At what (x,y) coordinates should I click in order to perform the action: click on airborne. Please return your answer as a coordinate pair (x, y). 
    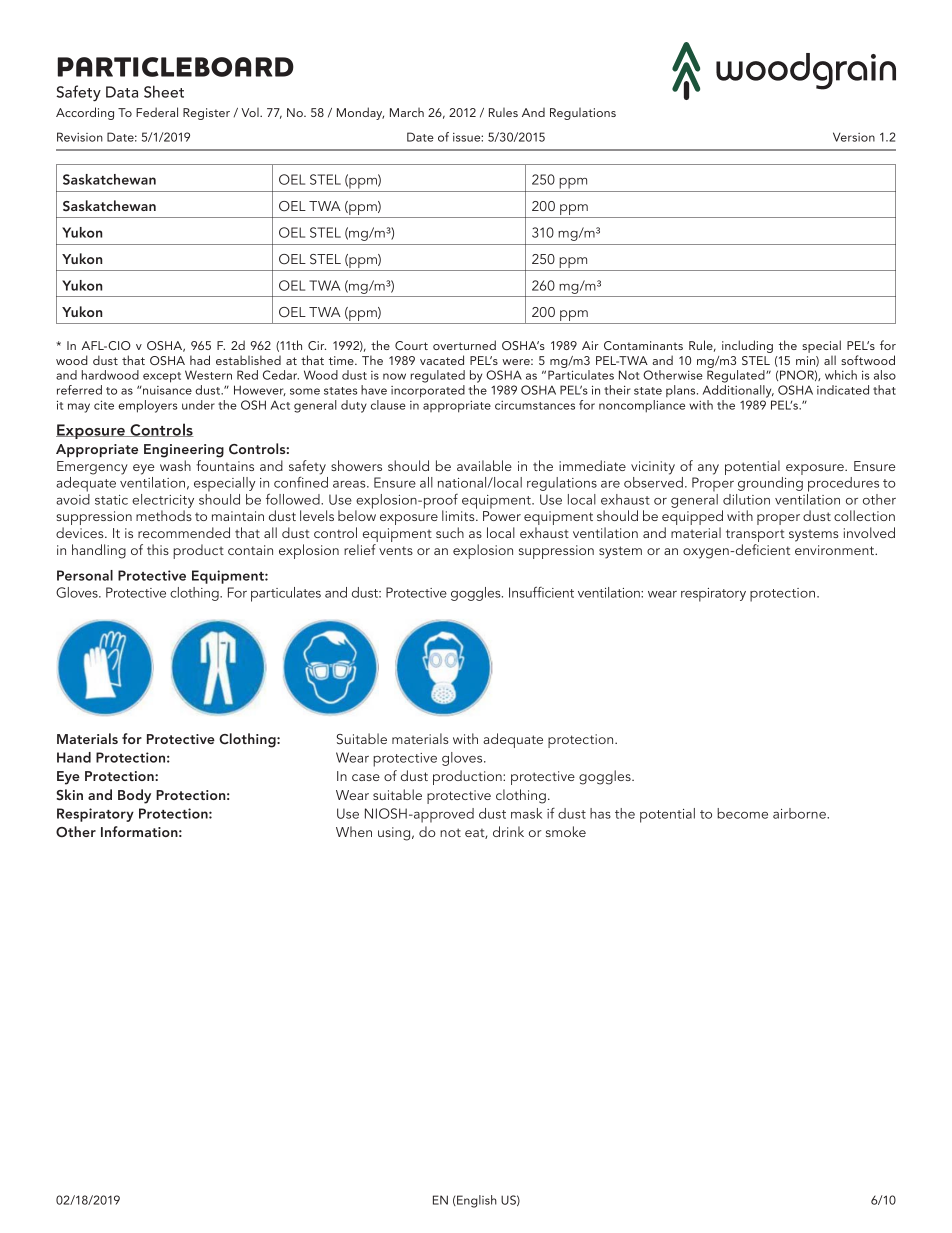
    Looking at the image, I should click on (800, 813).
